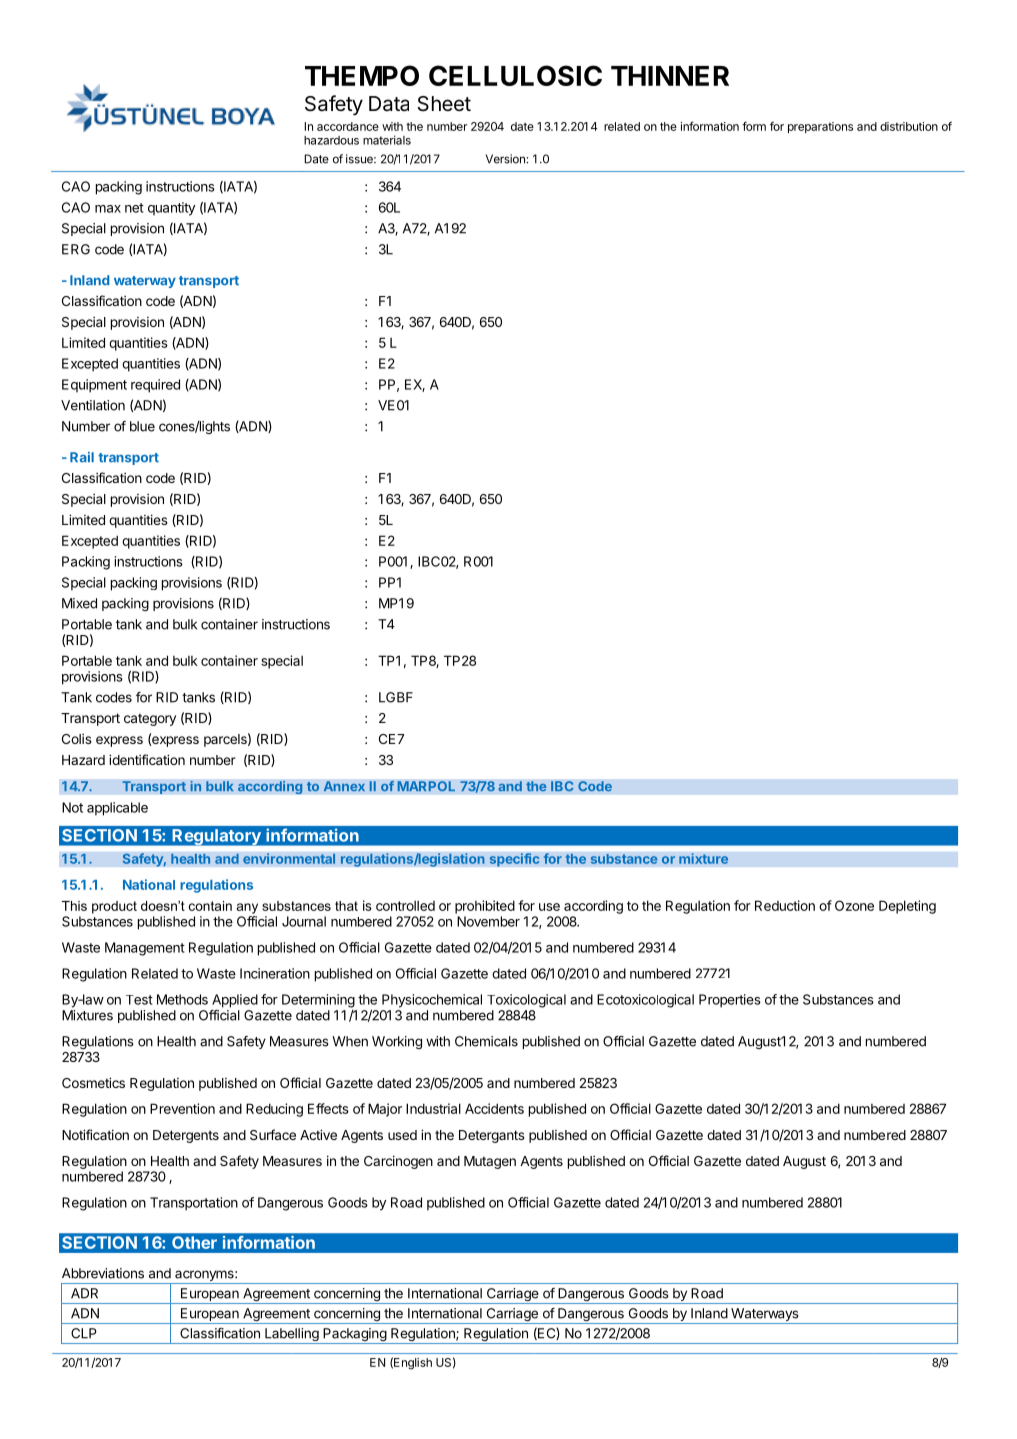  Describe the element at coordinates (820, 127) in the document. I see `preparations` at that location.
